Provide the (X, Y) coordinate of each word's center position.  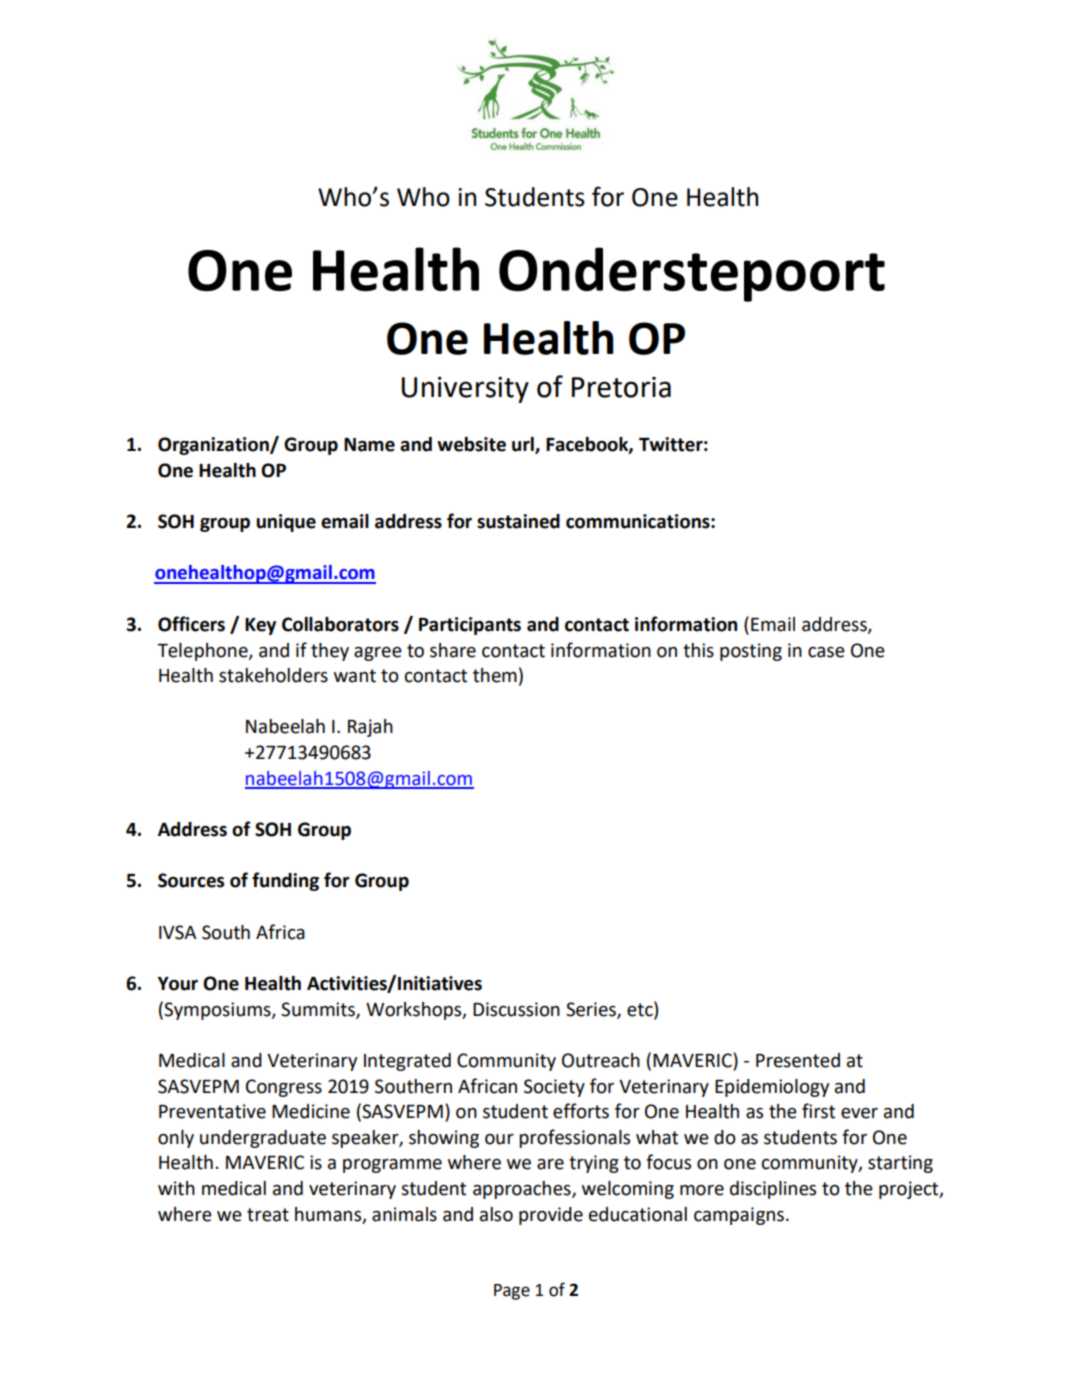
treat (268, 1215)
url (524, 445)
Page (512, 1292)
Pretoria (621, 387)
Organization (214, 446)
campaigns (739, 1216)
